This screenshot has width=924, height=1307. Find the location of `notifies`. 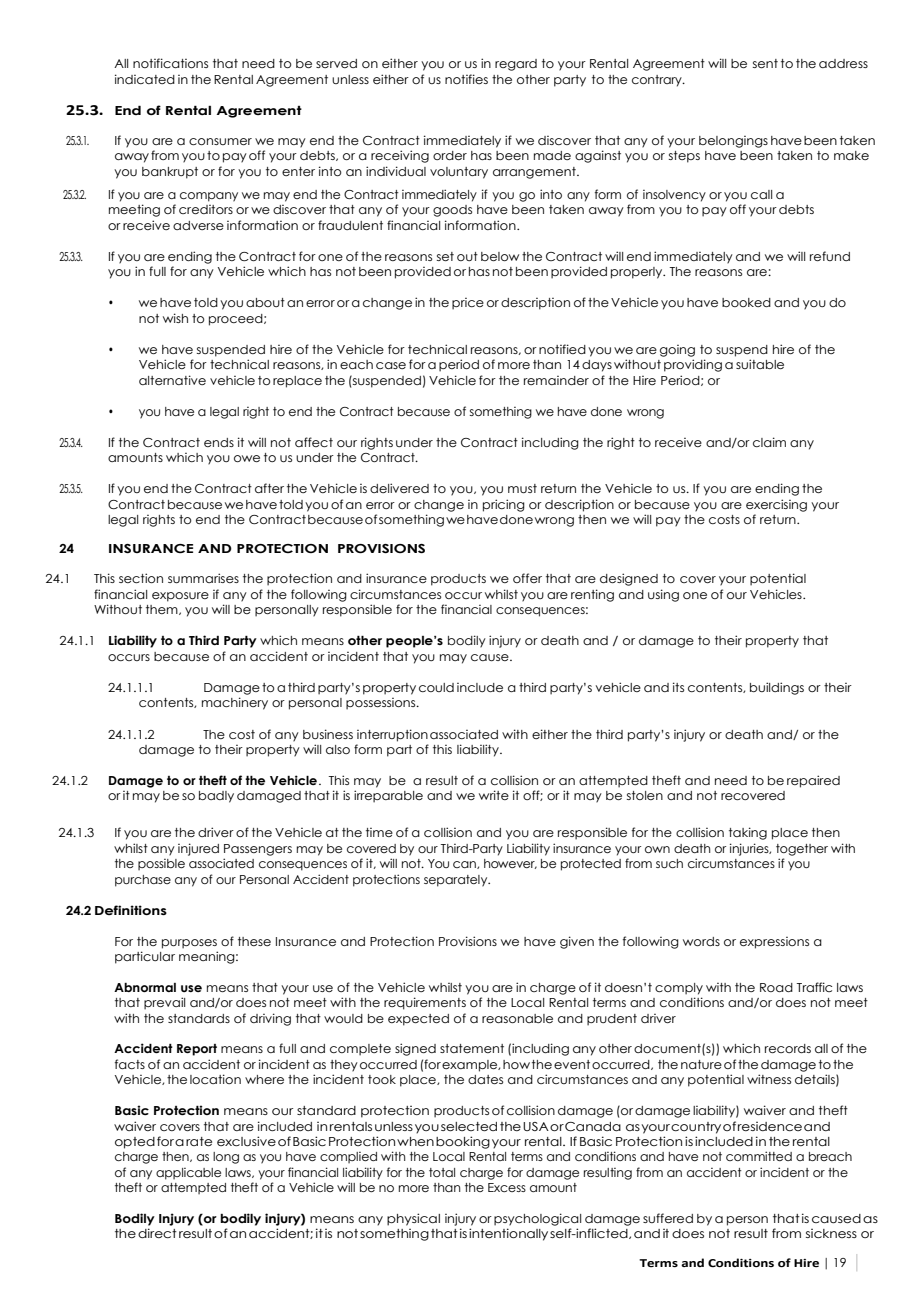

notifies is located at coordinates (466, 79).
